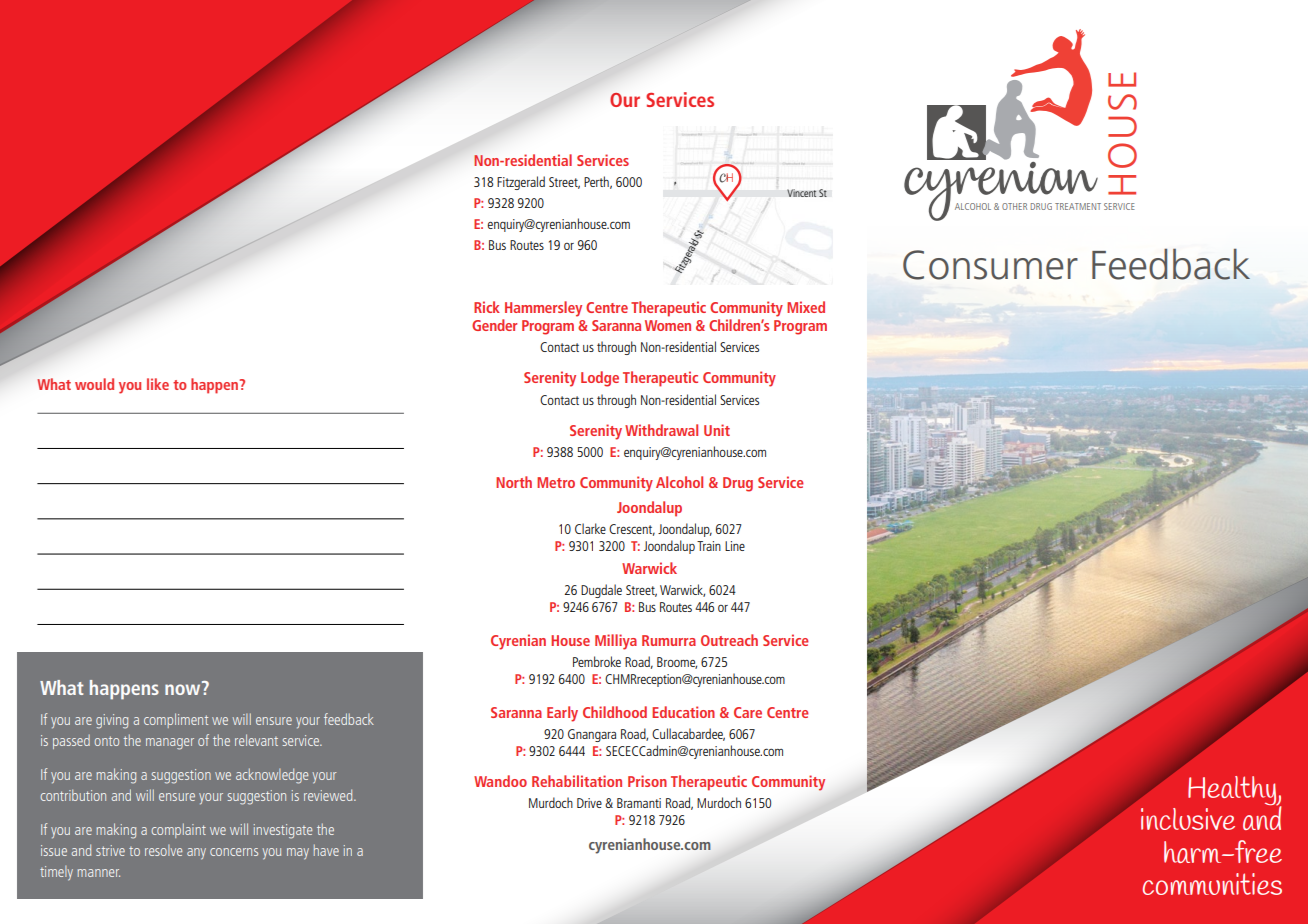 The image size is (1308, 924). What do you see at coordinates (514, 482) in the screenshot?
I see `North` at bounding box center [514, 482].
